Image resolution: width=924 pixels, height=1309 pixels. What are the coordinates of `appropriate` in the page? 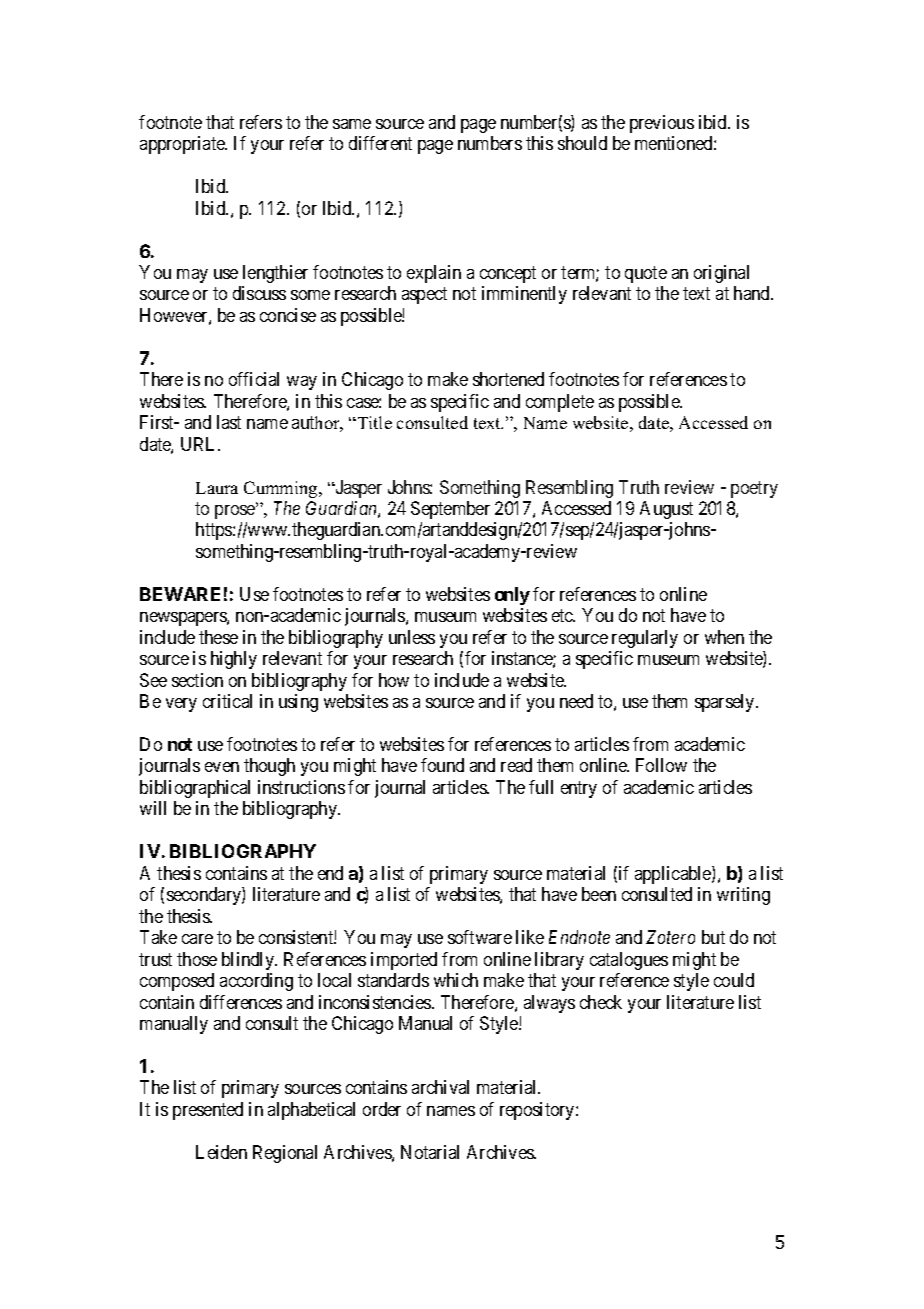 It's located at (183, 145).
